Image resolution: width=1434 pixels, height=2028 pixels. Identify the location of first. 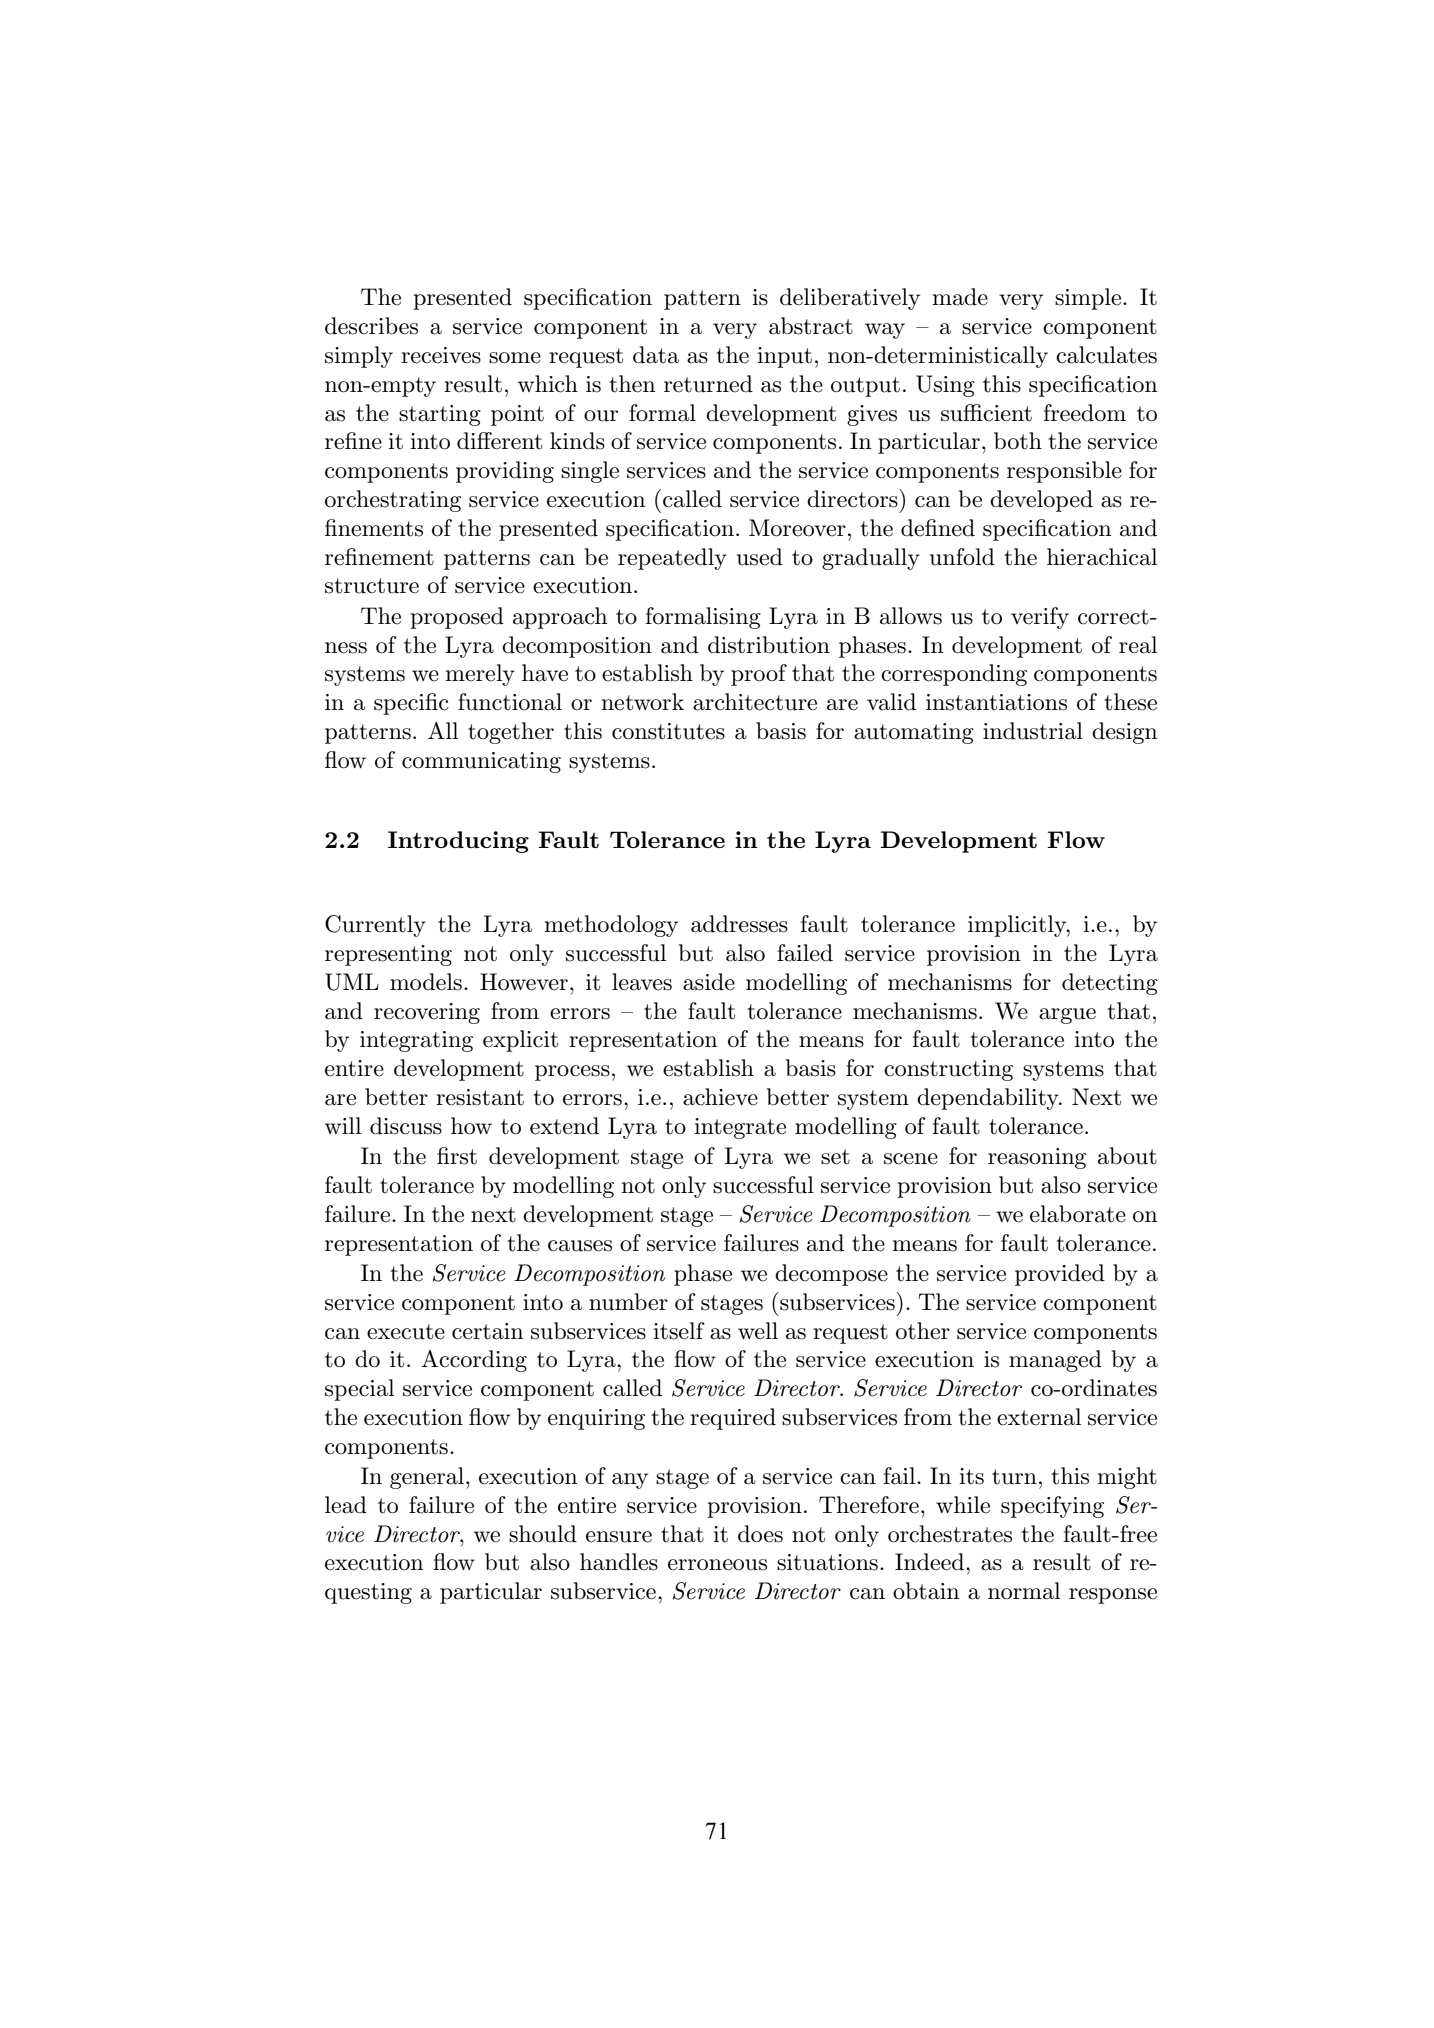
(457, 1156).
